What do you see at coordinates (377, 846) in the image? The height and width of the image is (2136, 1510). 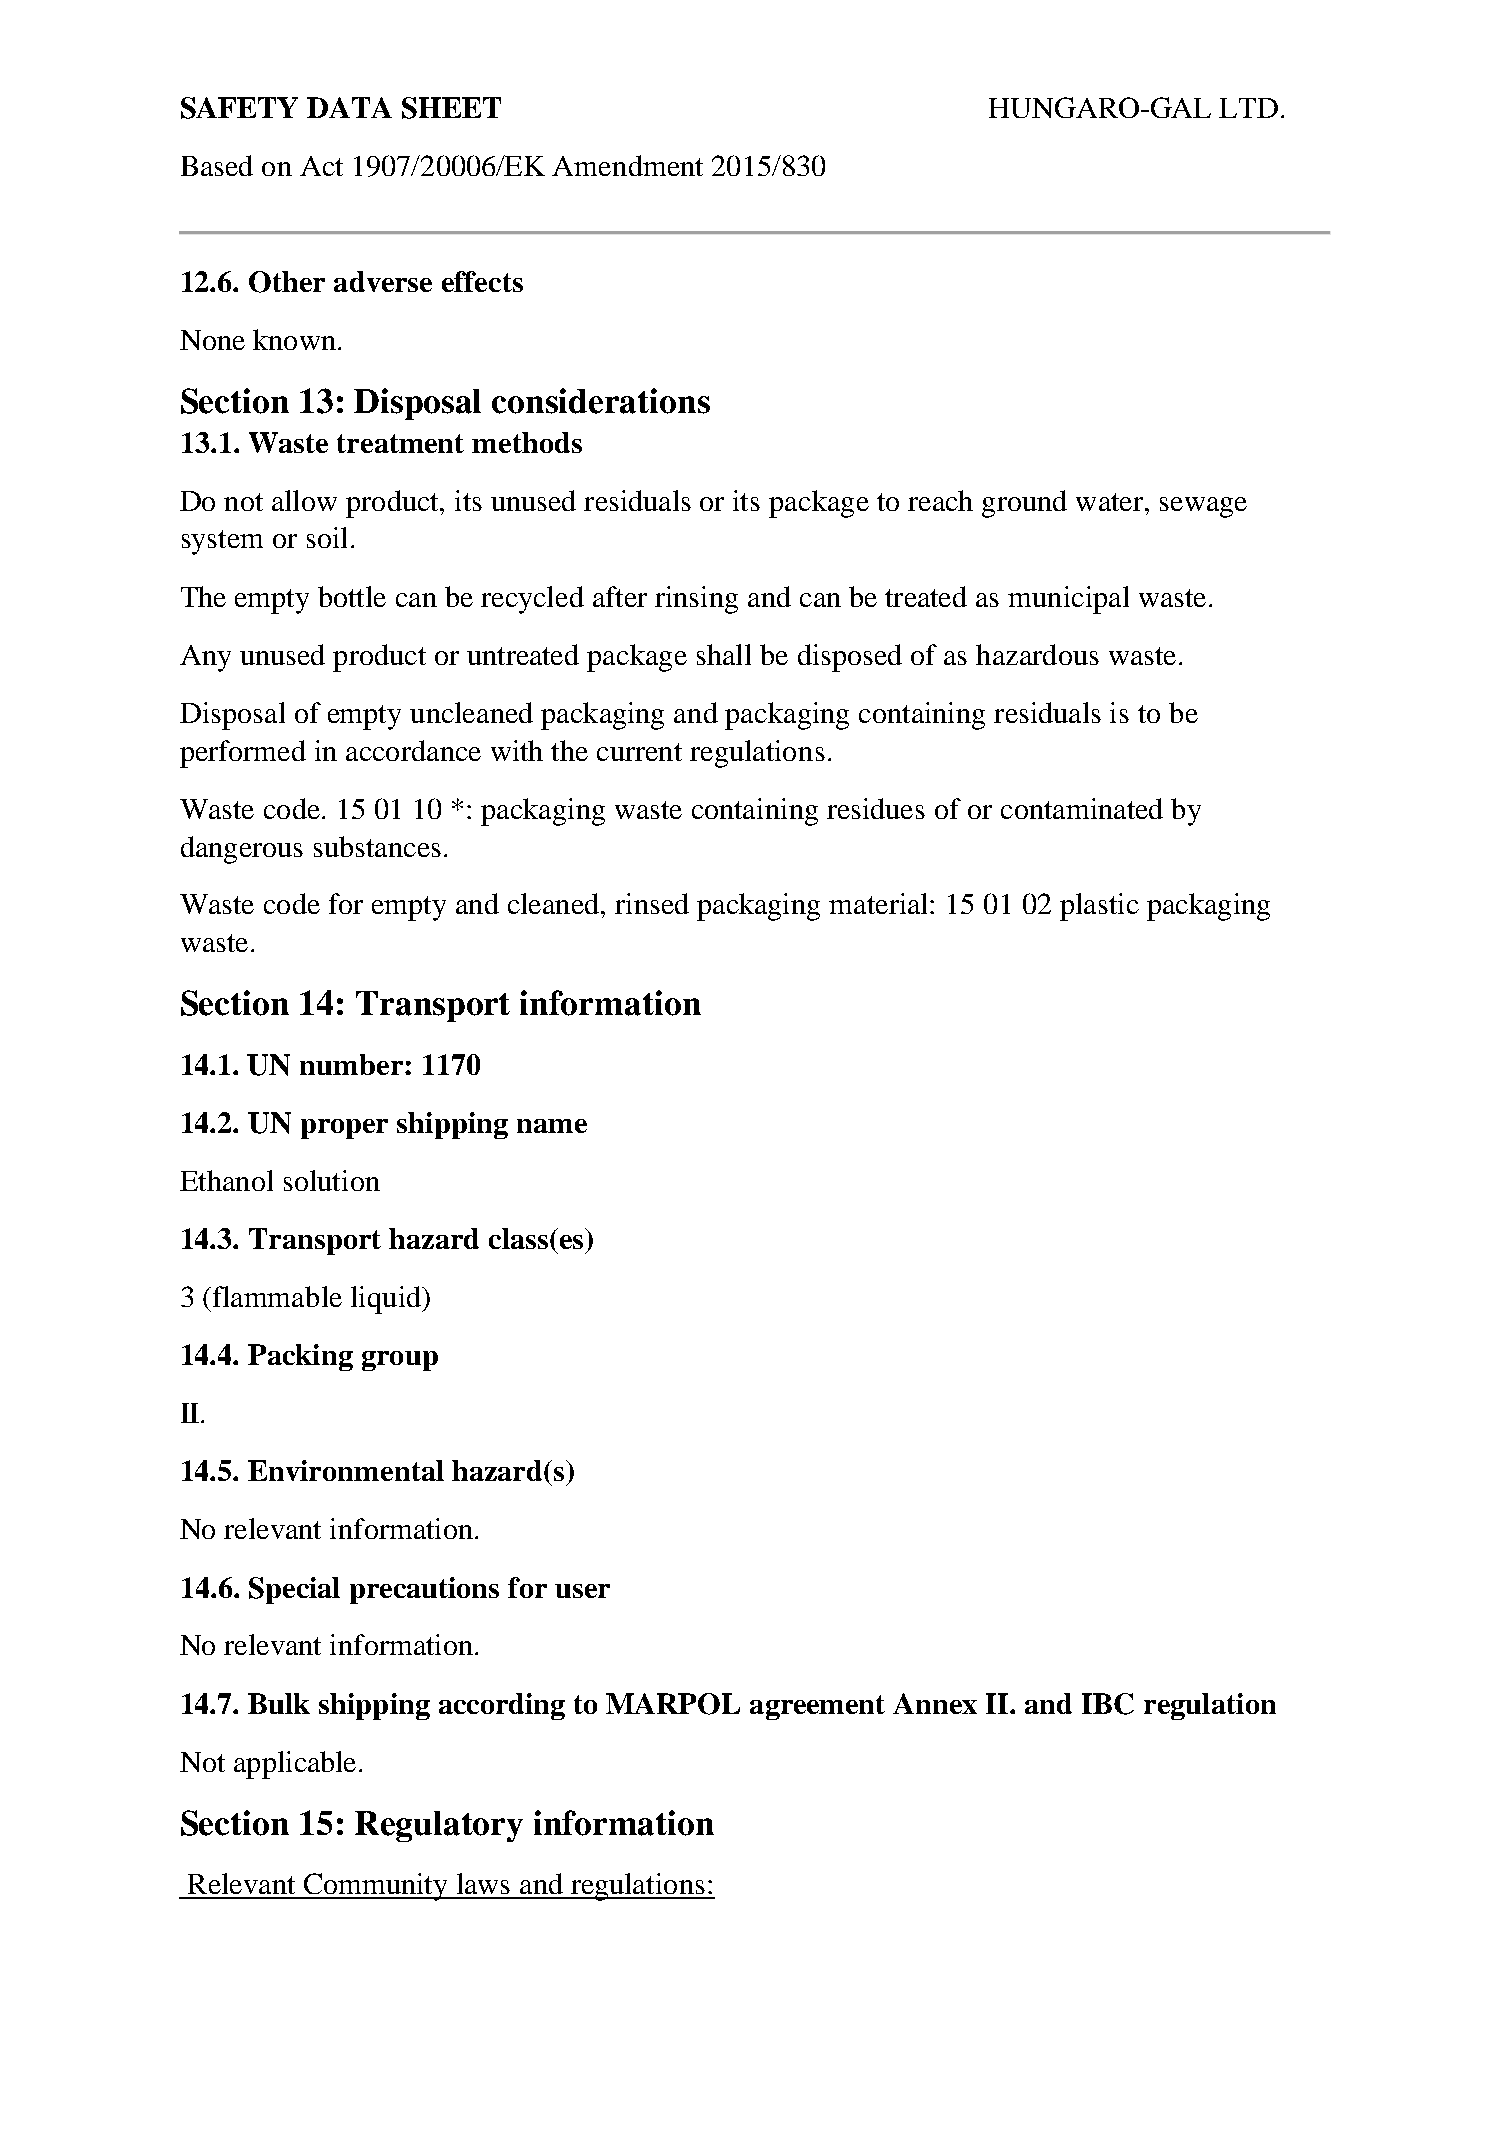 I see `substances` at bounding box center [377, 846].
